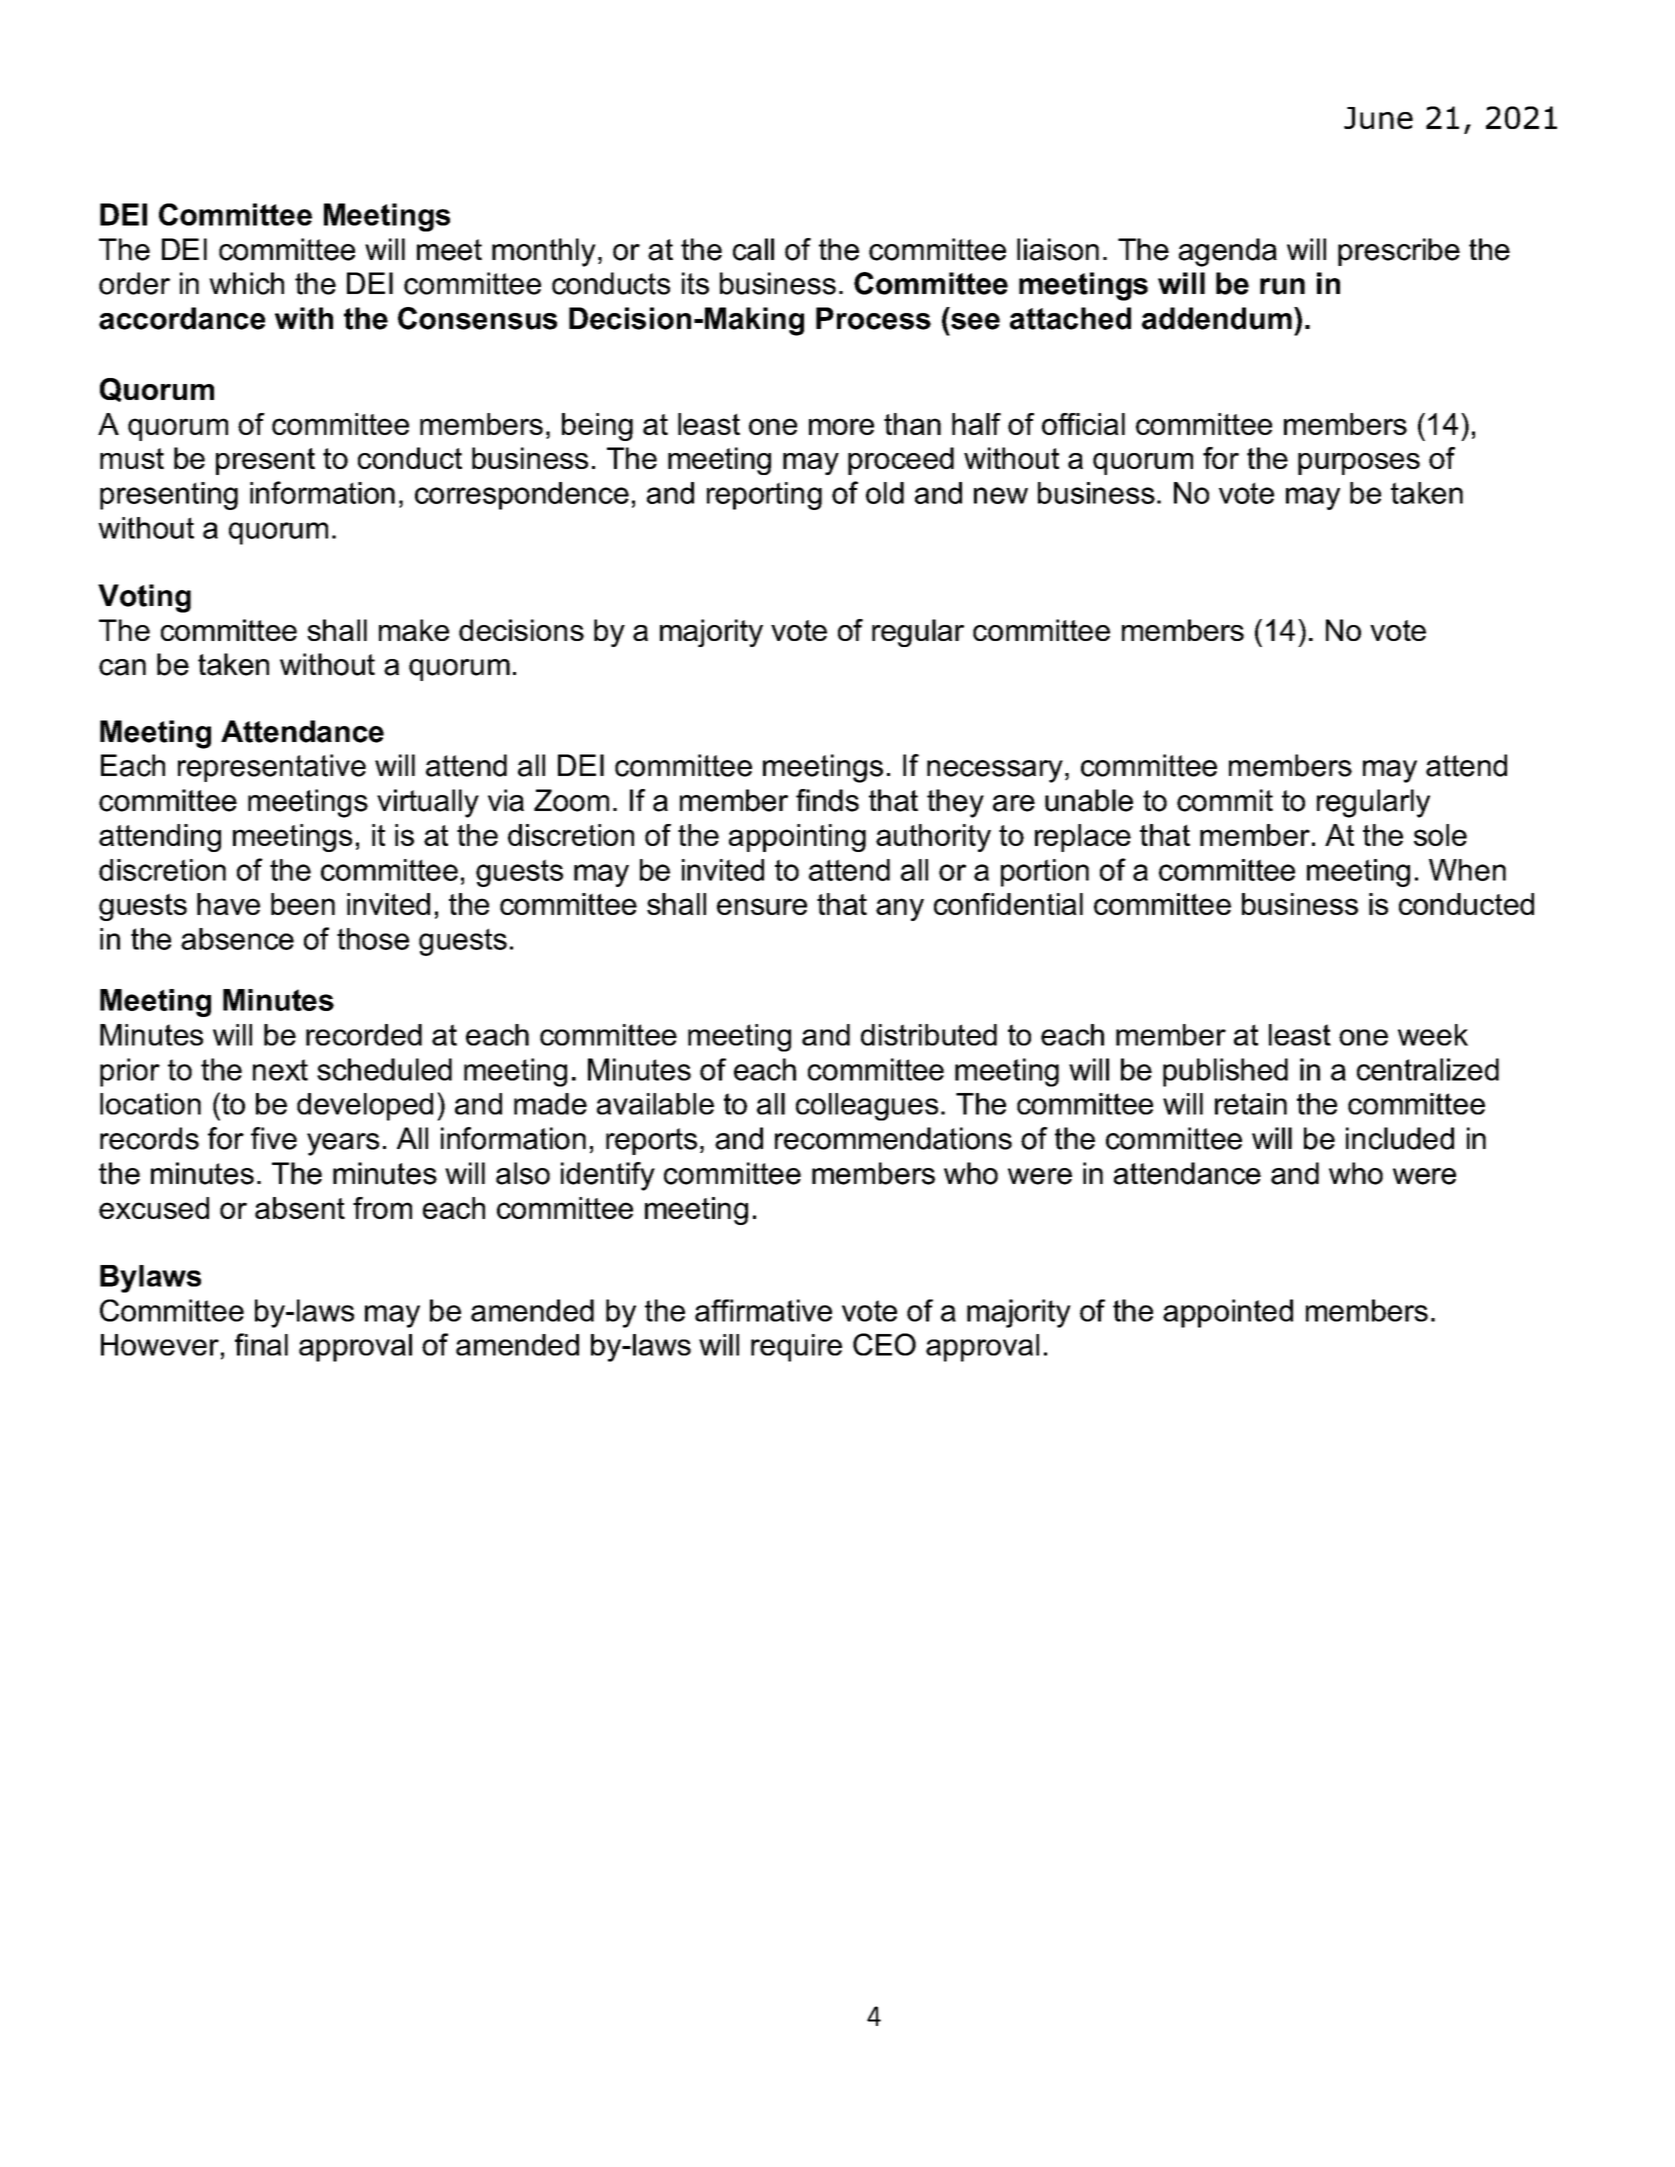 This image has width=1675, height=2167. I want to click on which, so click(246, 283).
